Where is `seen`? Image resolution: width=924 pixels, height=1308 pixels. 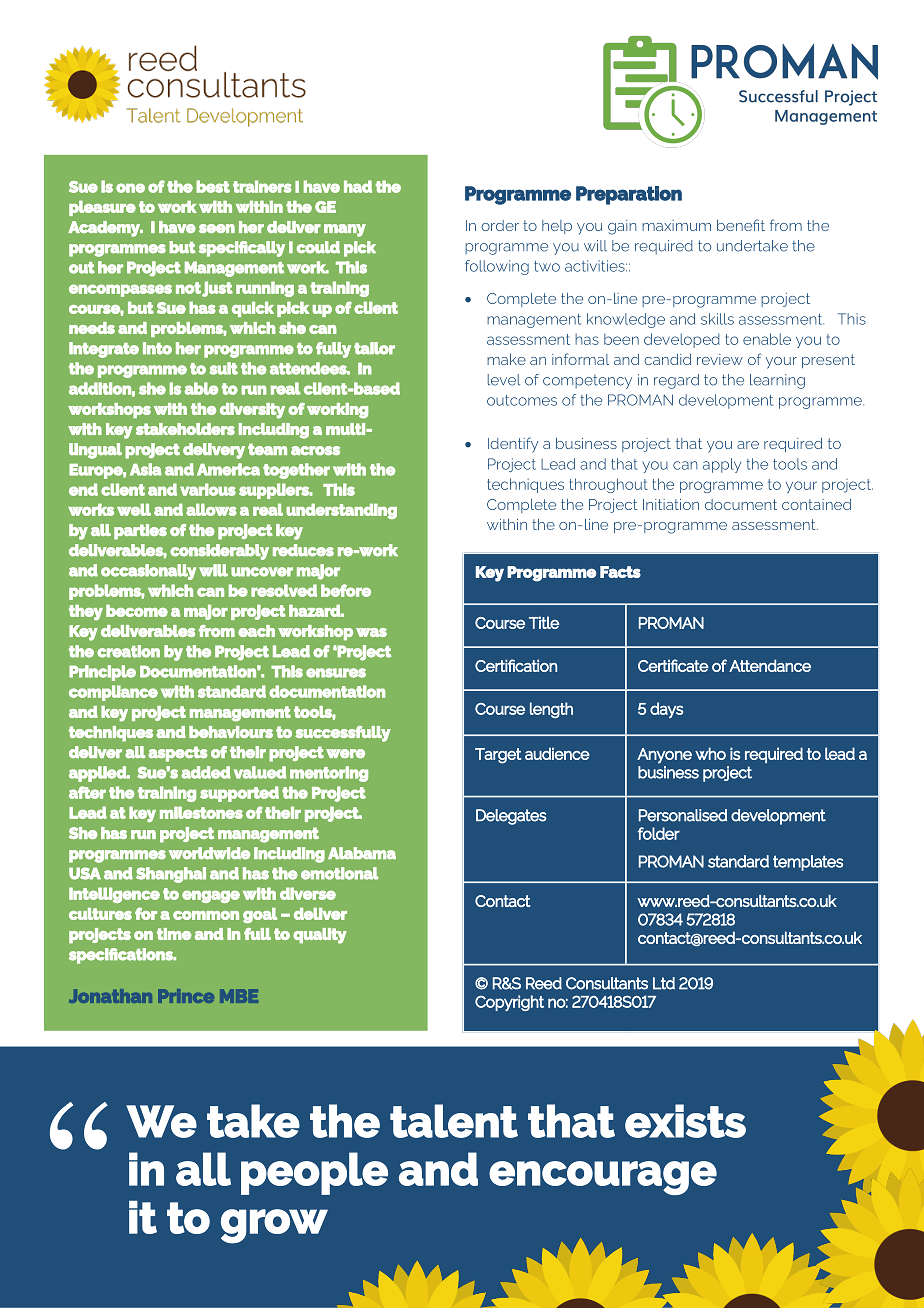
seen is located at coordinates (217, 228).
